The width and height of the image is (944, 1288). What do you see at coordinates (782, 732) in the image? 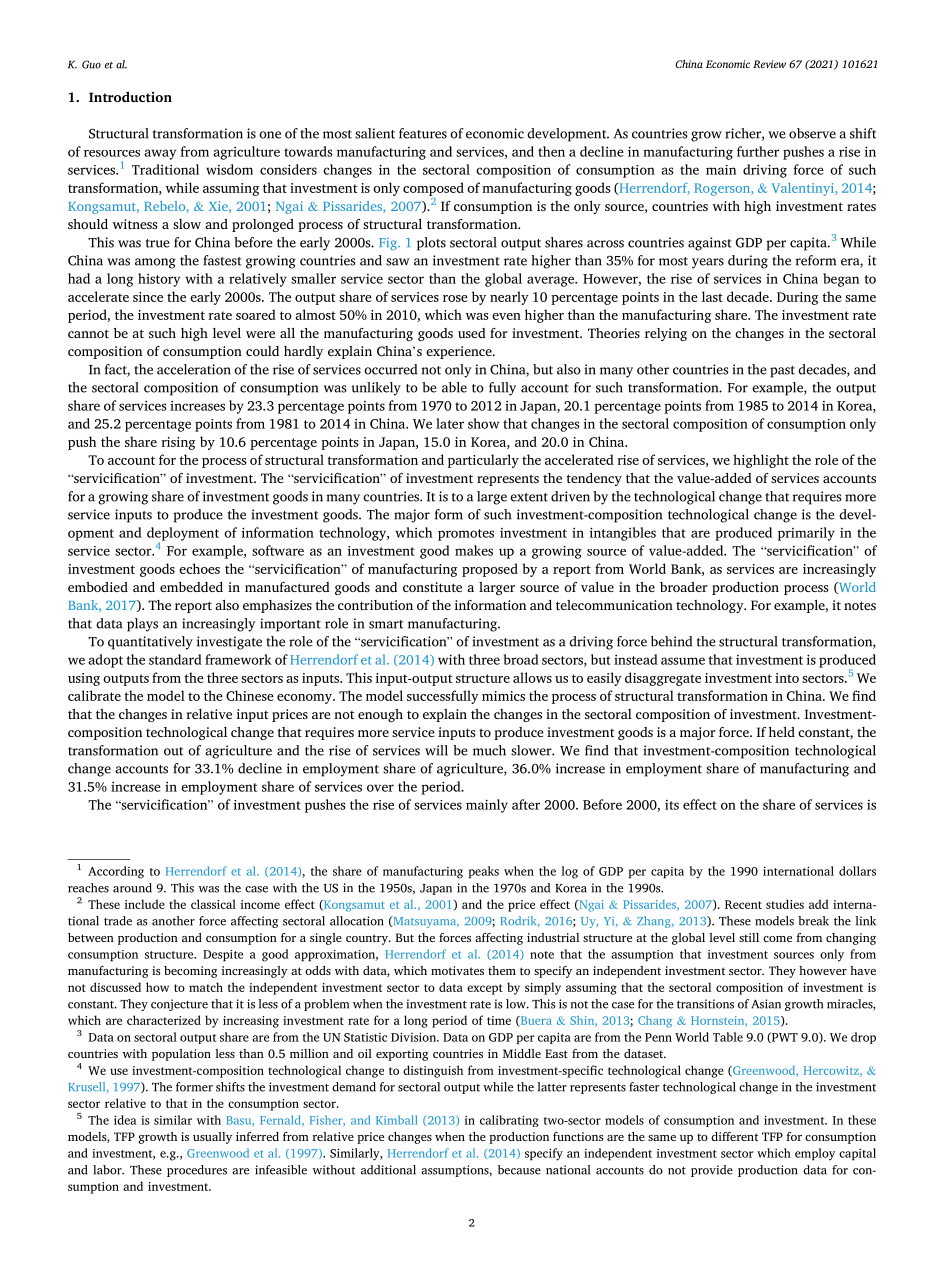
I see `held` at bounding box center [782, 732].
